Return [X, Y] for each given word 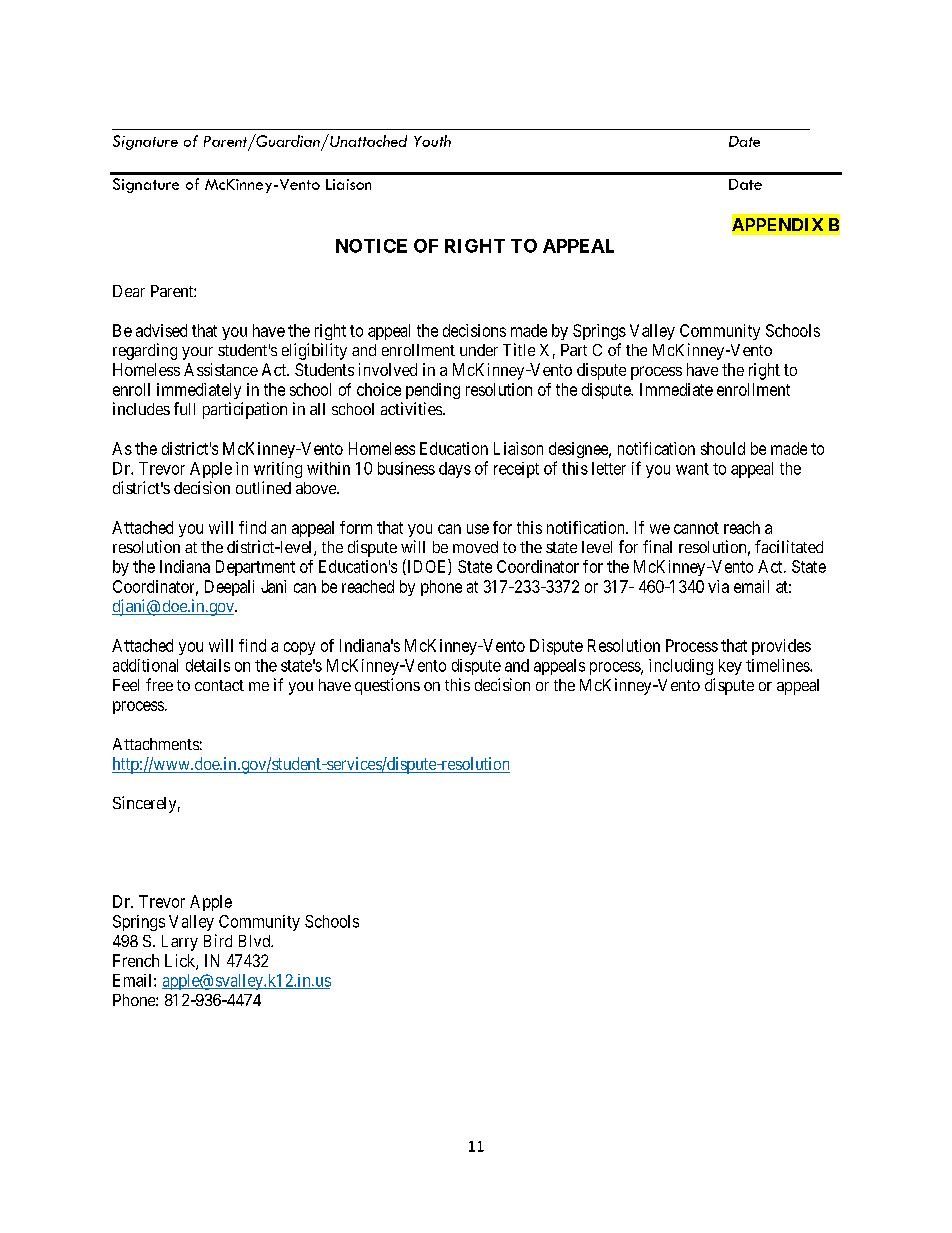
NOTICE [371, 246]
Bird [218, 940]
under [479, 350]
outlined [263, 487]
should [723, 448]
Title [519, 349]
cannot [696, 528]
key [730, 667]
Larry [180, 943]
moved [475, 547]
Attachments [156, 744]
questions [387, 686]
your [197, 353]
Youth [432, 141]
